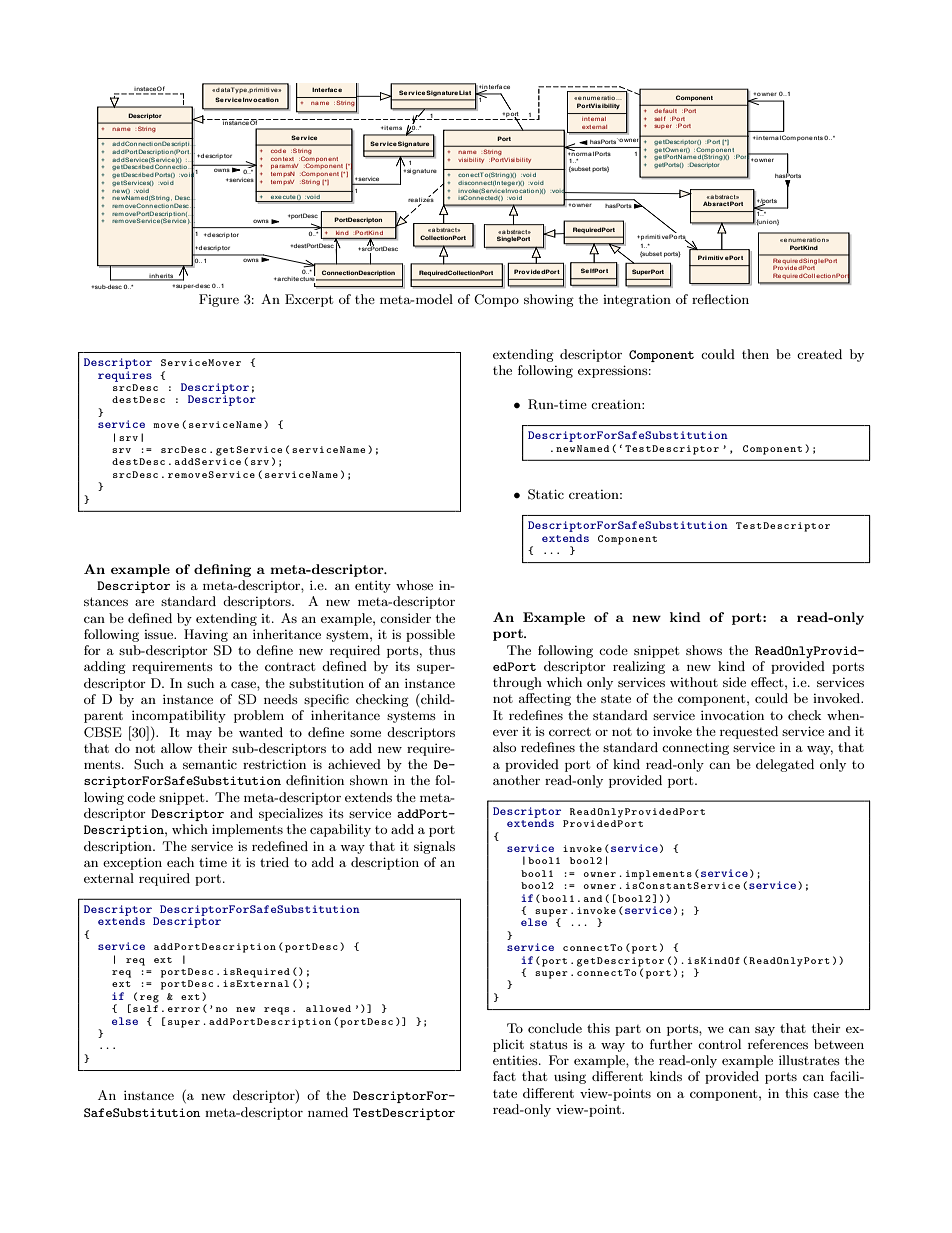  What do you see at coordinates (430, 635) in the screenshot?
I see `possible` at bounding box center [430, 635].
